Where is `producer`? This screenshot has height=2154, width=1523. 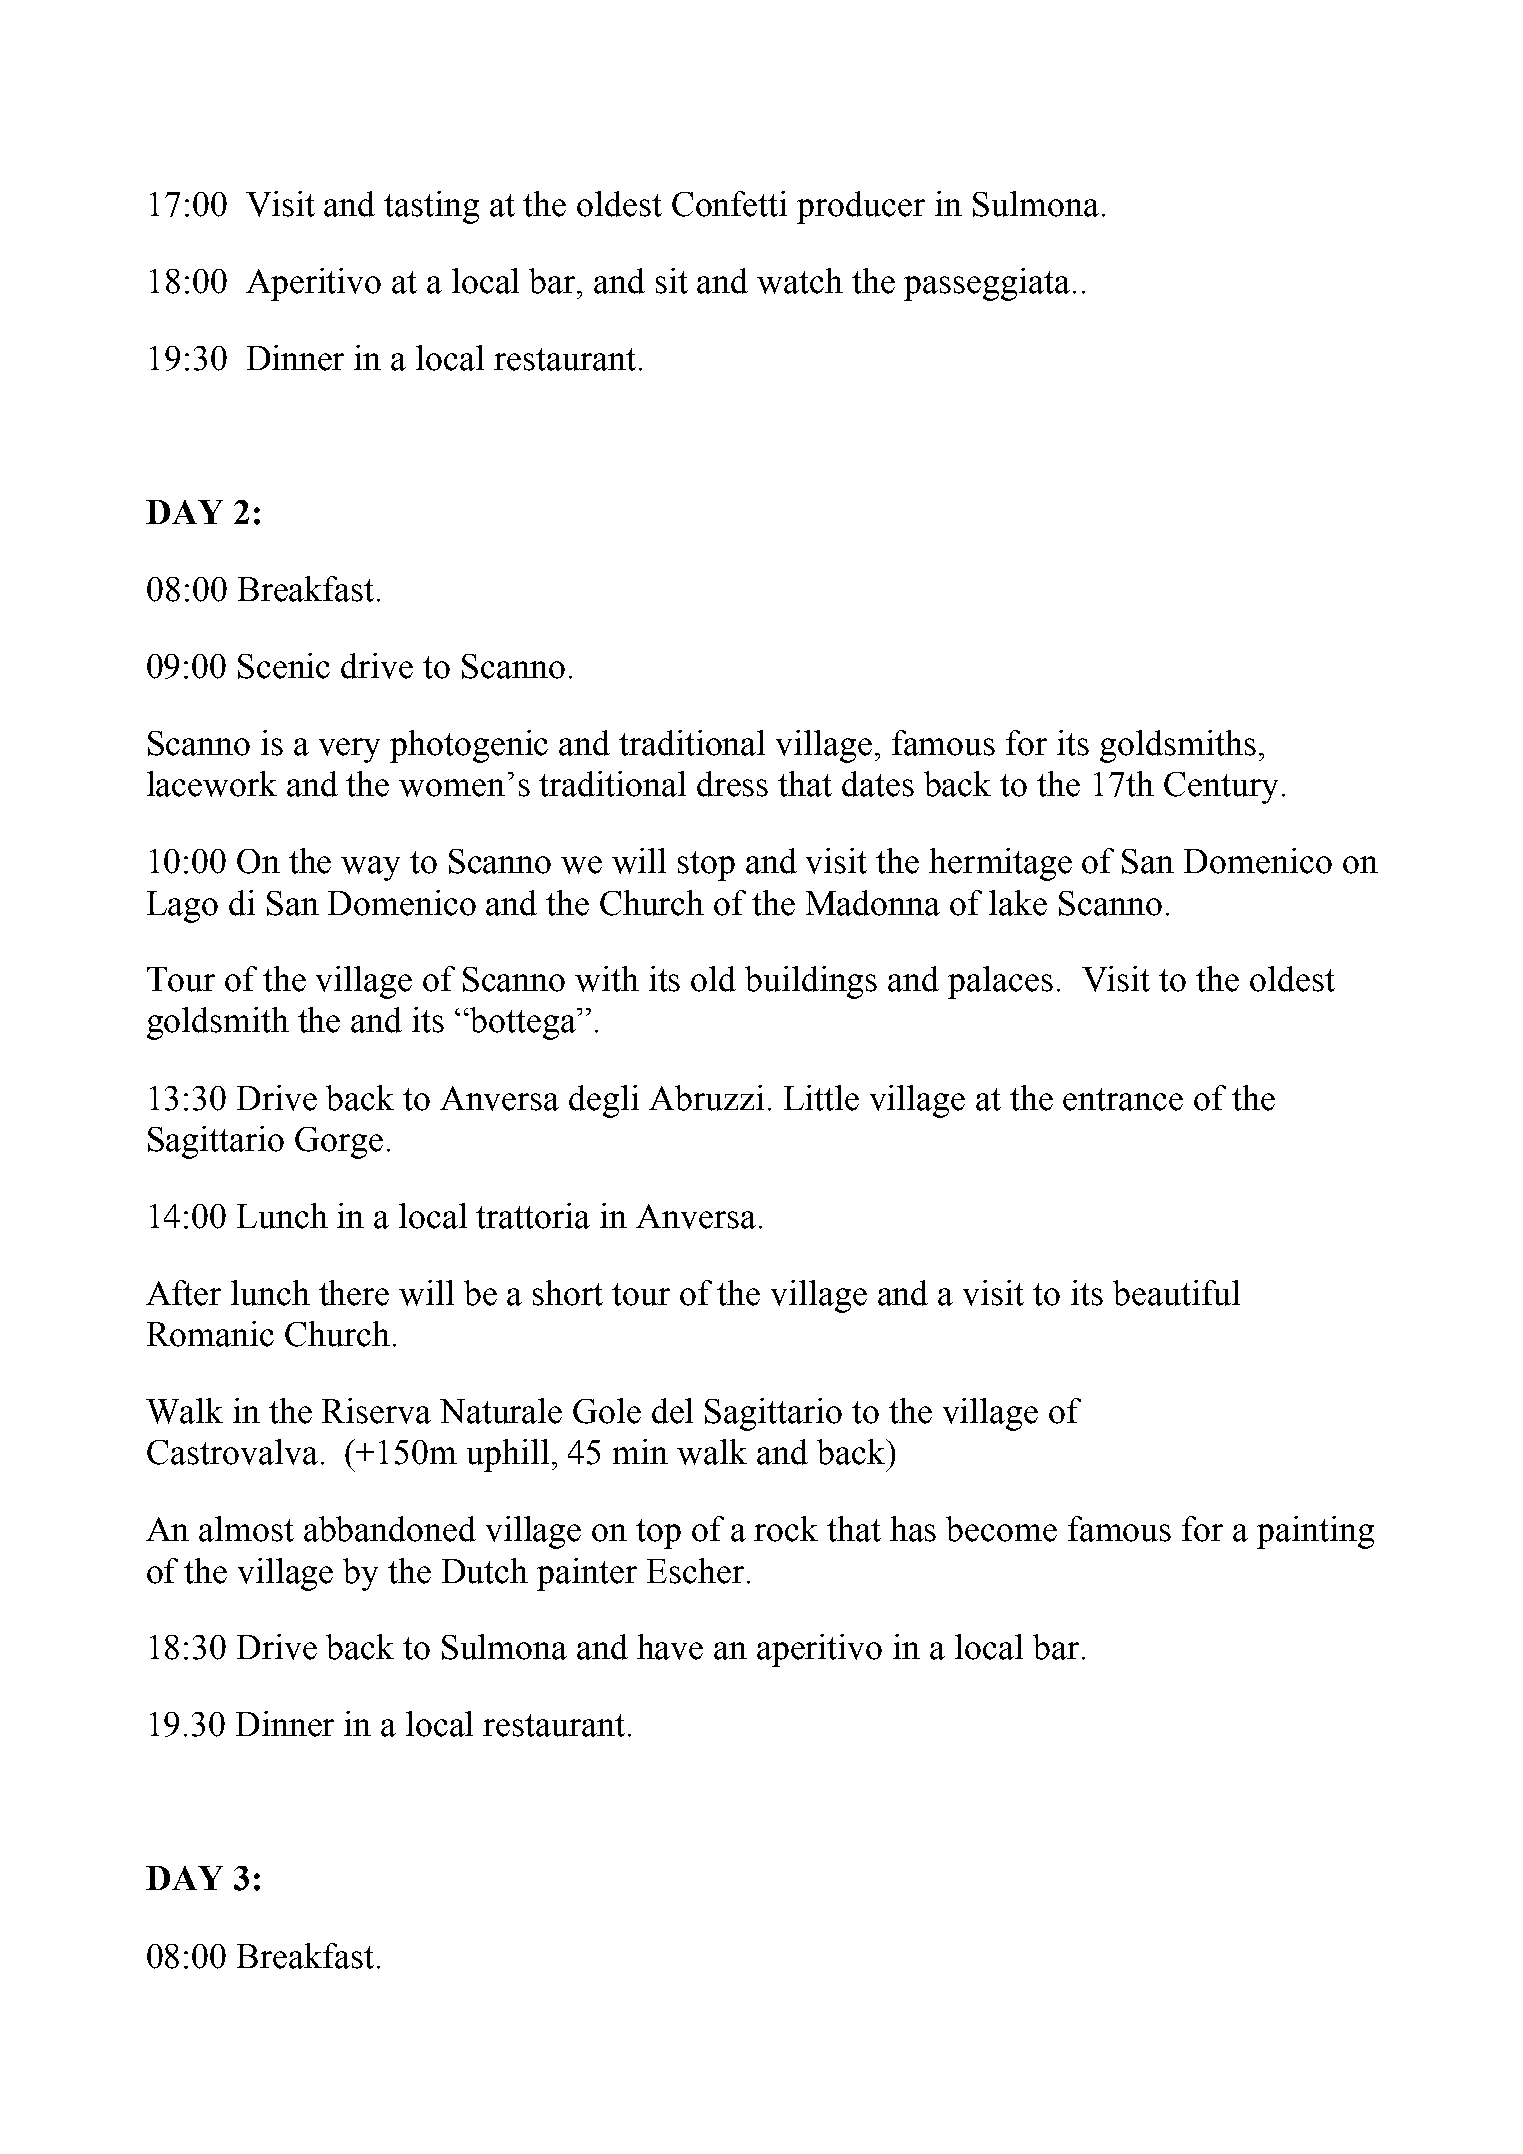
producer is located at coordinates (861, 207).
